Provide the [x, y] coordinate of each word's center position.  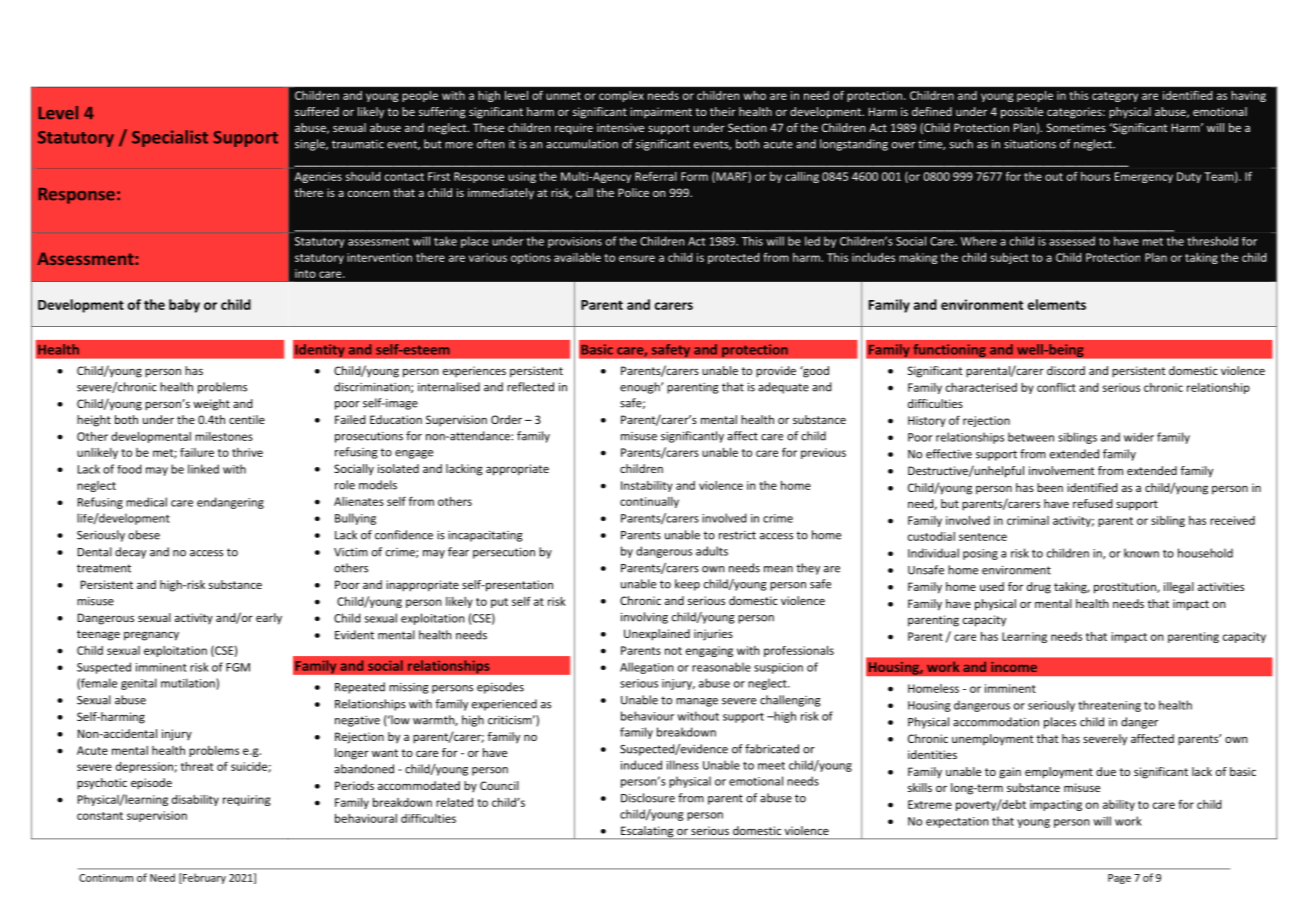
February [203, 878]
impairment [661, 112]
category [1115, 97]
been [1050, 487]
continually [649, 502]
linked [203, 469]
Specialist [170, 138]
